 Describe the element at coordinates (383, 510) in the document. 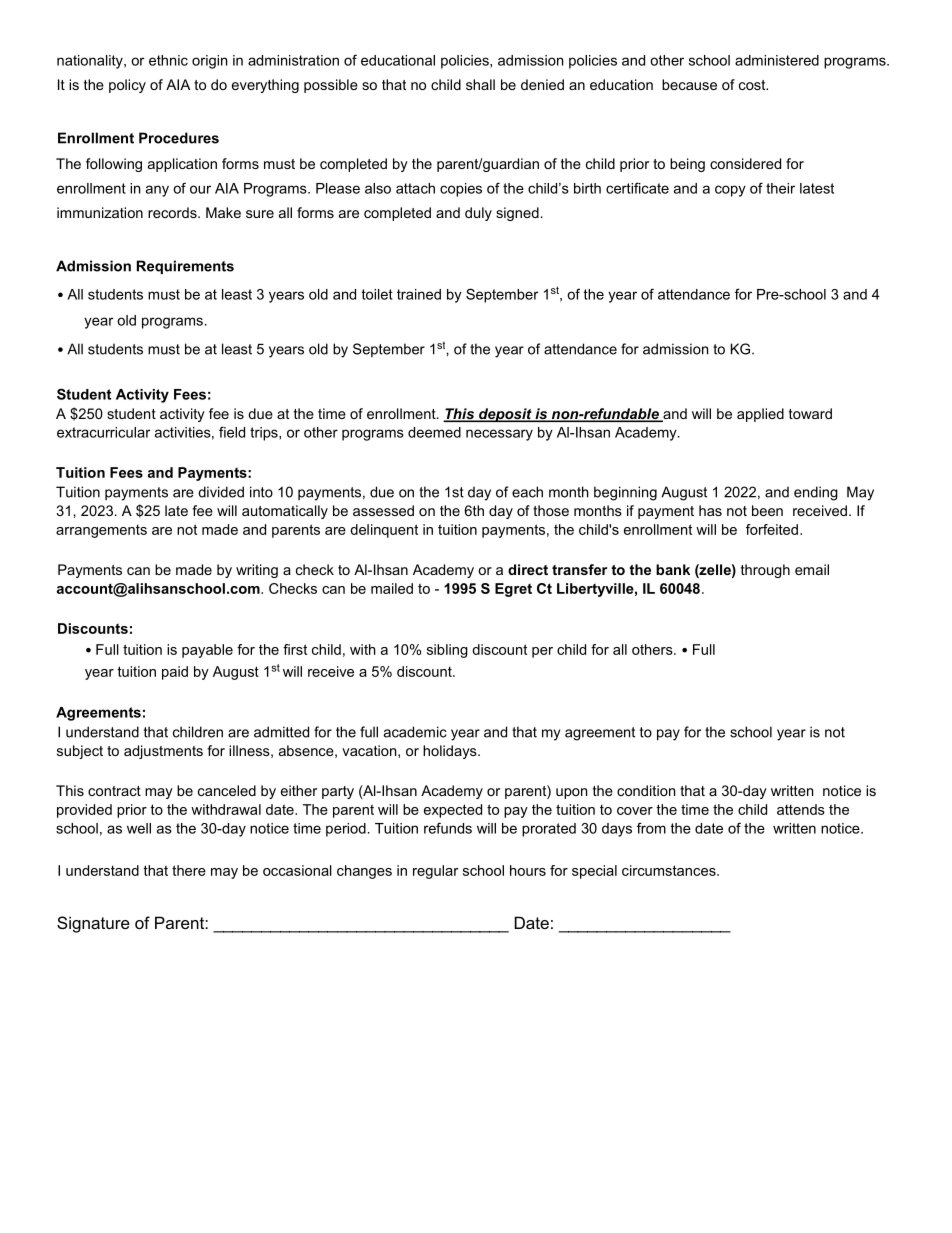

I see `assessed` at that location.
